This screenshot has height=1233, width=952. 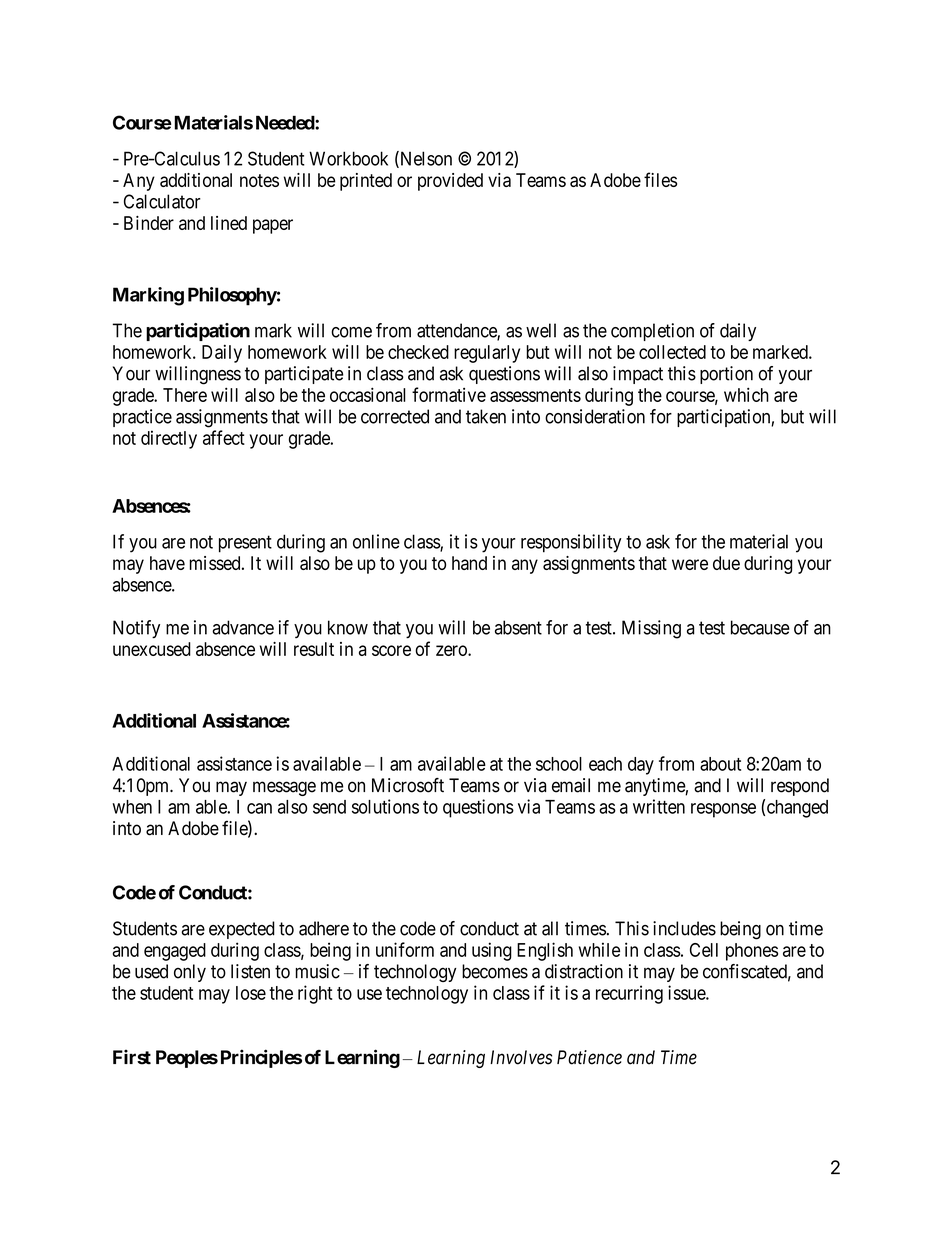 I want to click on recurring, so click(x=629, y=994).
